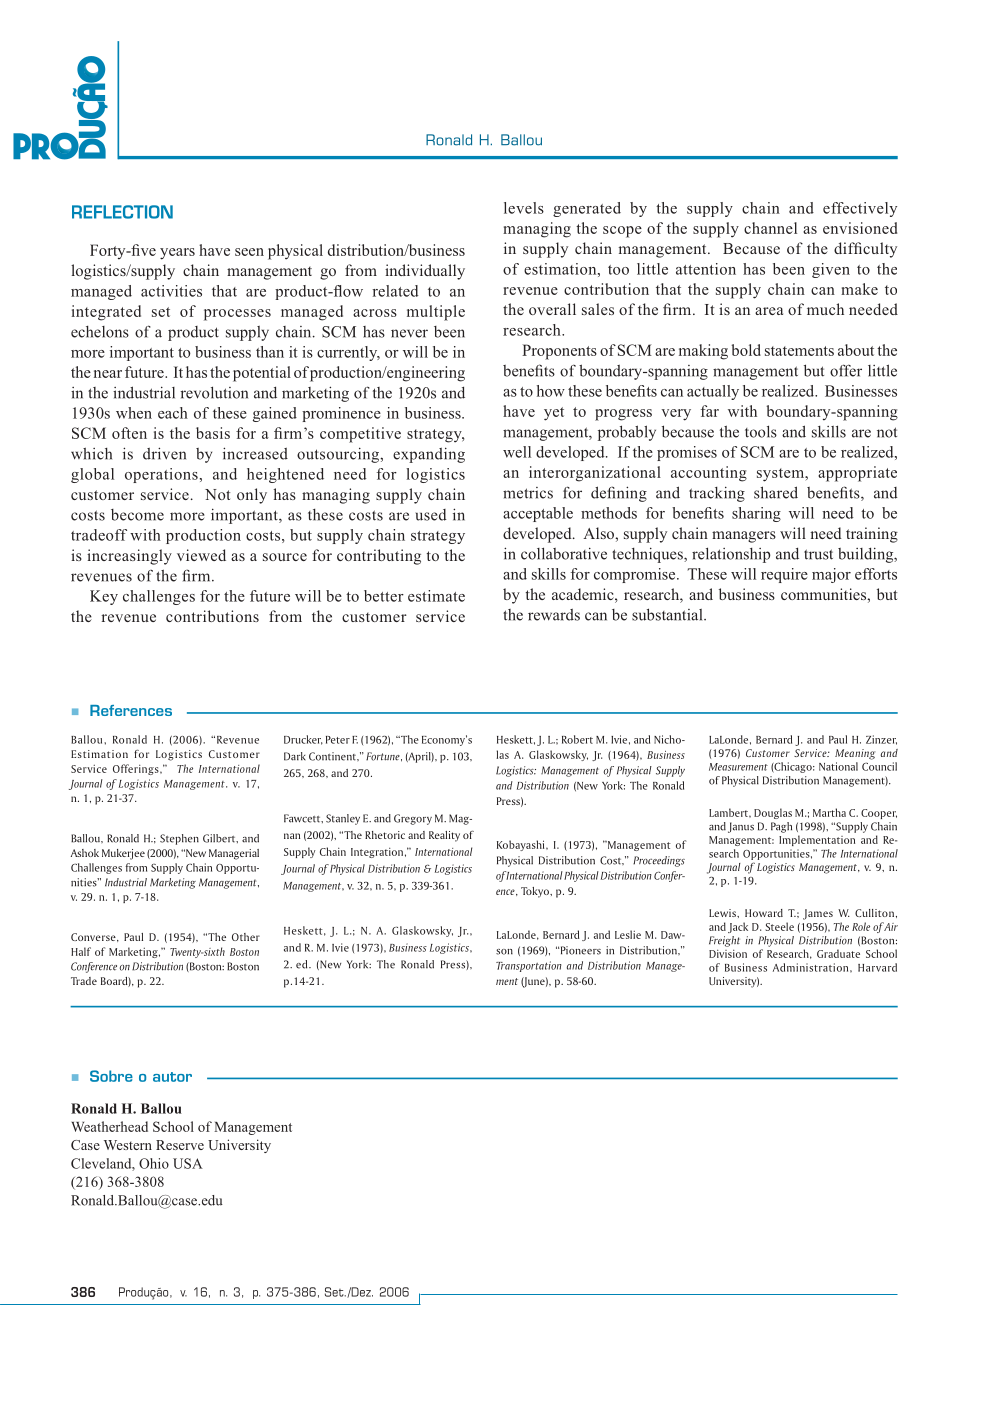 The height and width of the image is (1404, 992). What do you see at coordinates (528, 966) in the image?
I see `Transportation` at bounding box center [528, 966].
